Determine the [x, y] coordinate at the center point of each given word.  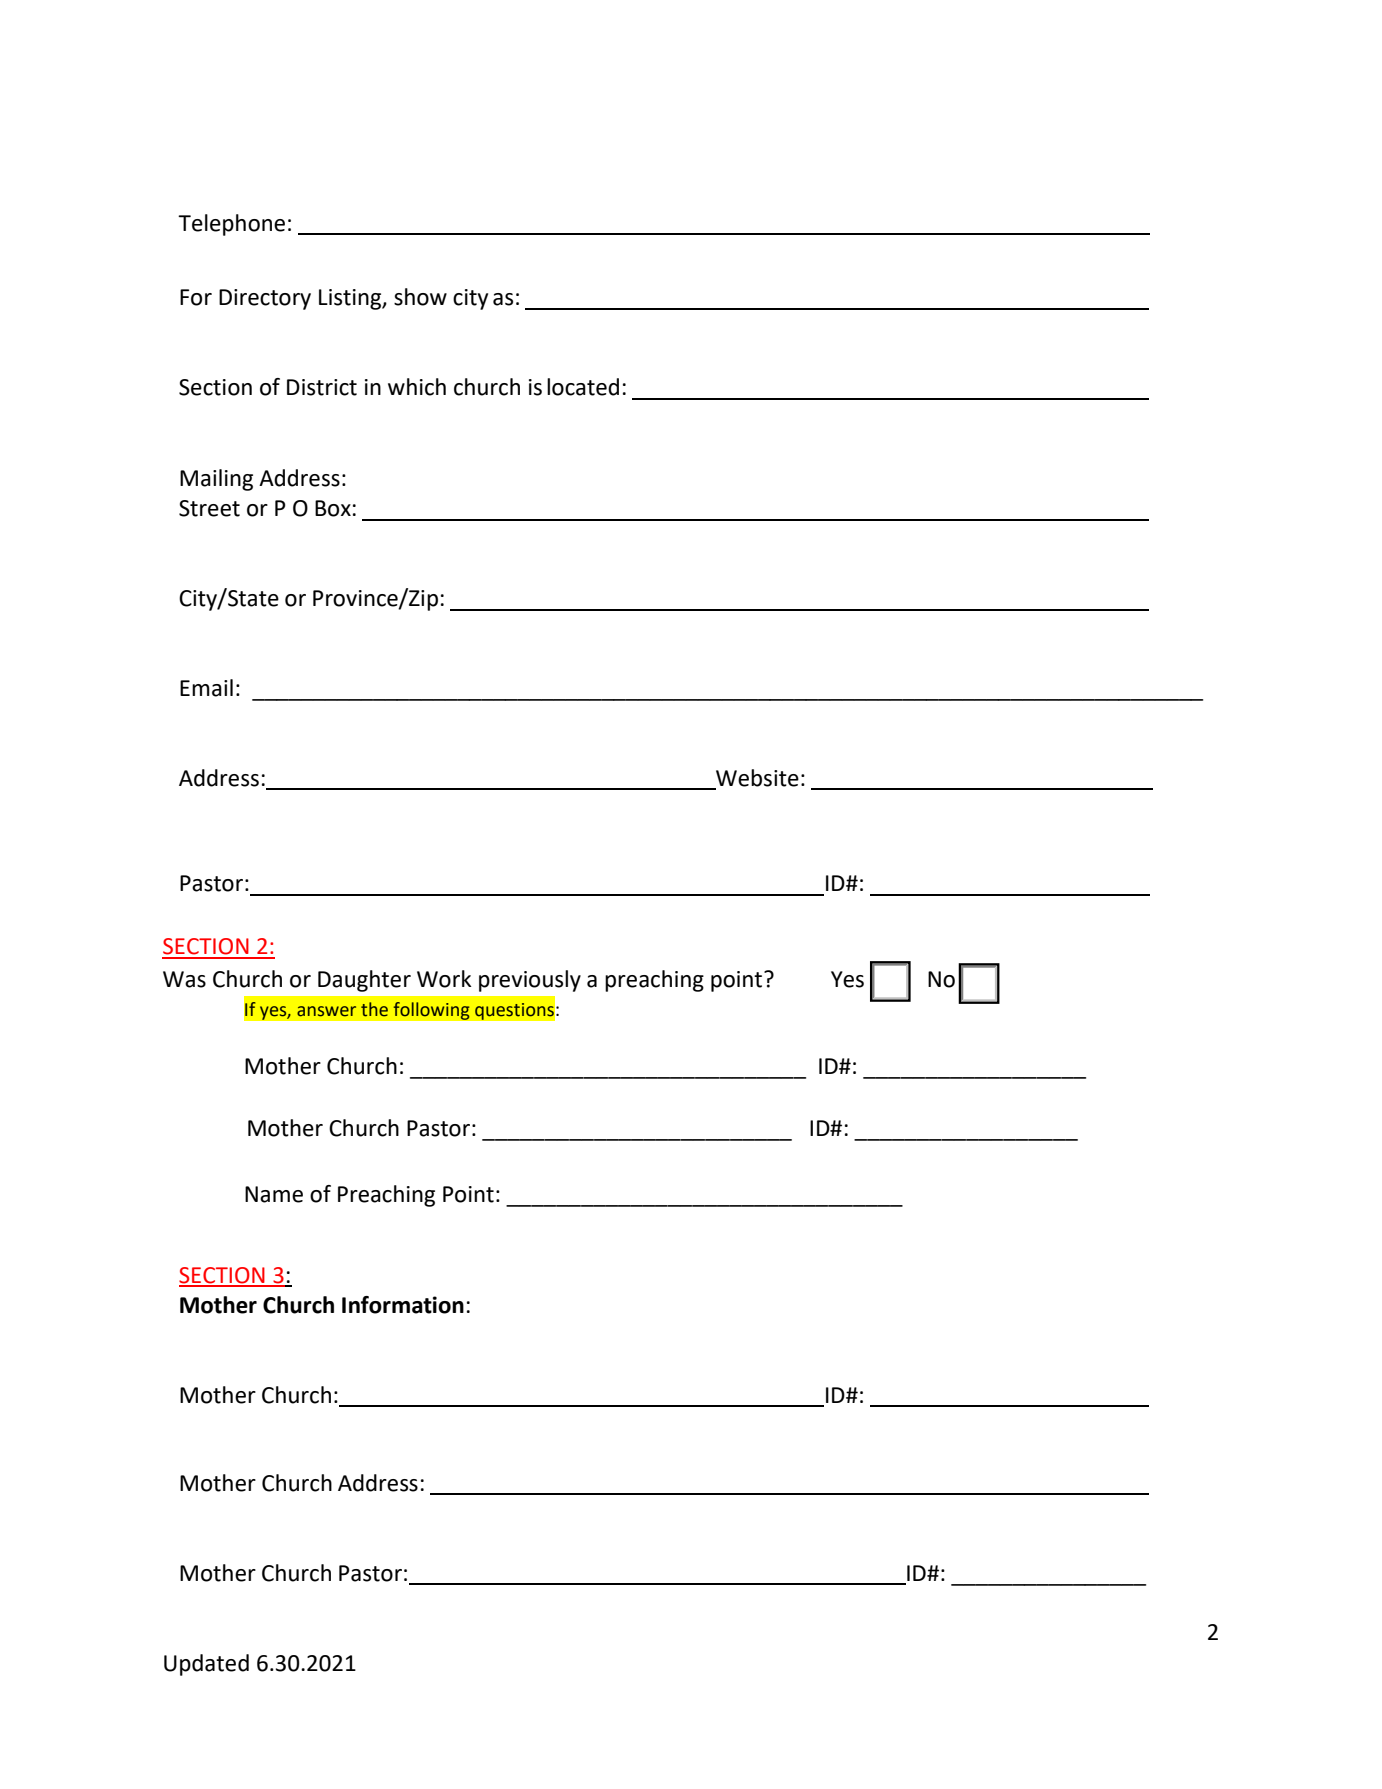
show [420, 297]
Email [206, 688]
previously [530, 981]
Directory [265, 299]
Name [274, 1194]
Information [403, 1305]
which [417, 387]
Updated [206, 1665]
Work [444, 979]
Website [757, 778]
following [431, 1011]
